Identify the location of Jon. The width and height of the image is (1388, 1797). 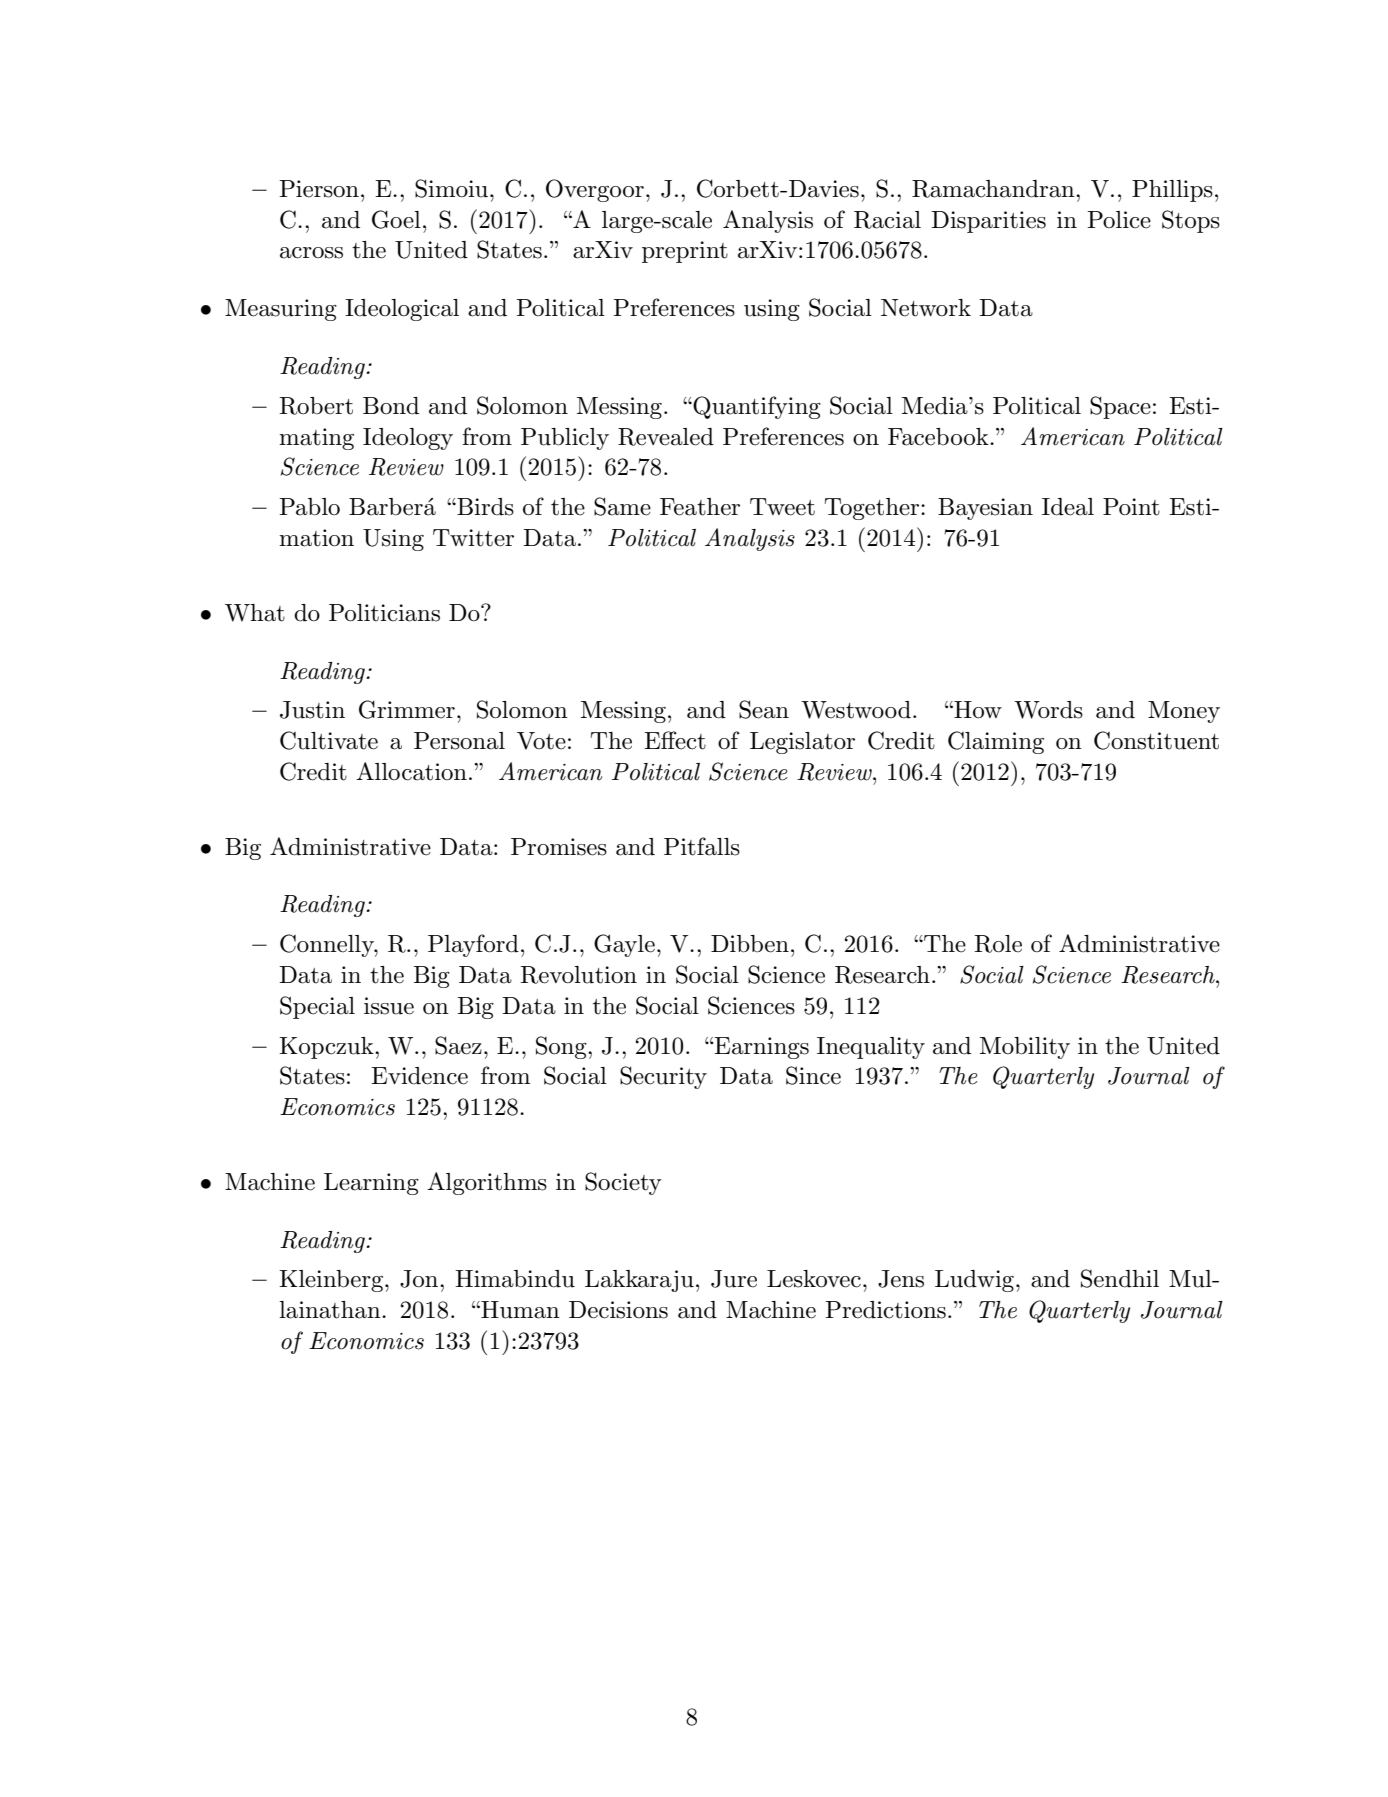
(420, 1279).
